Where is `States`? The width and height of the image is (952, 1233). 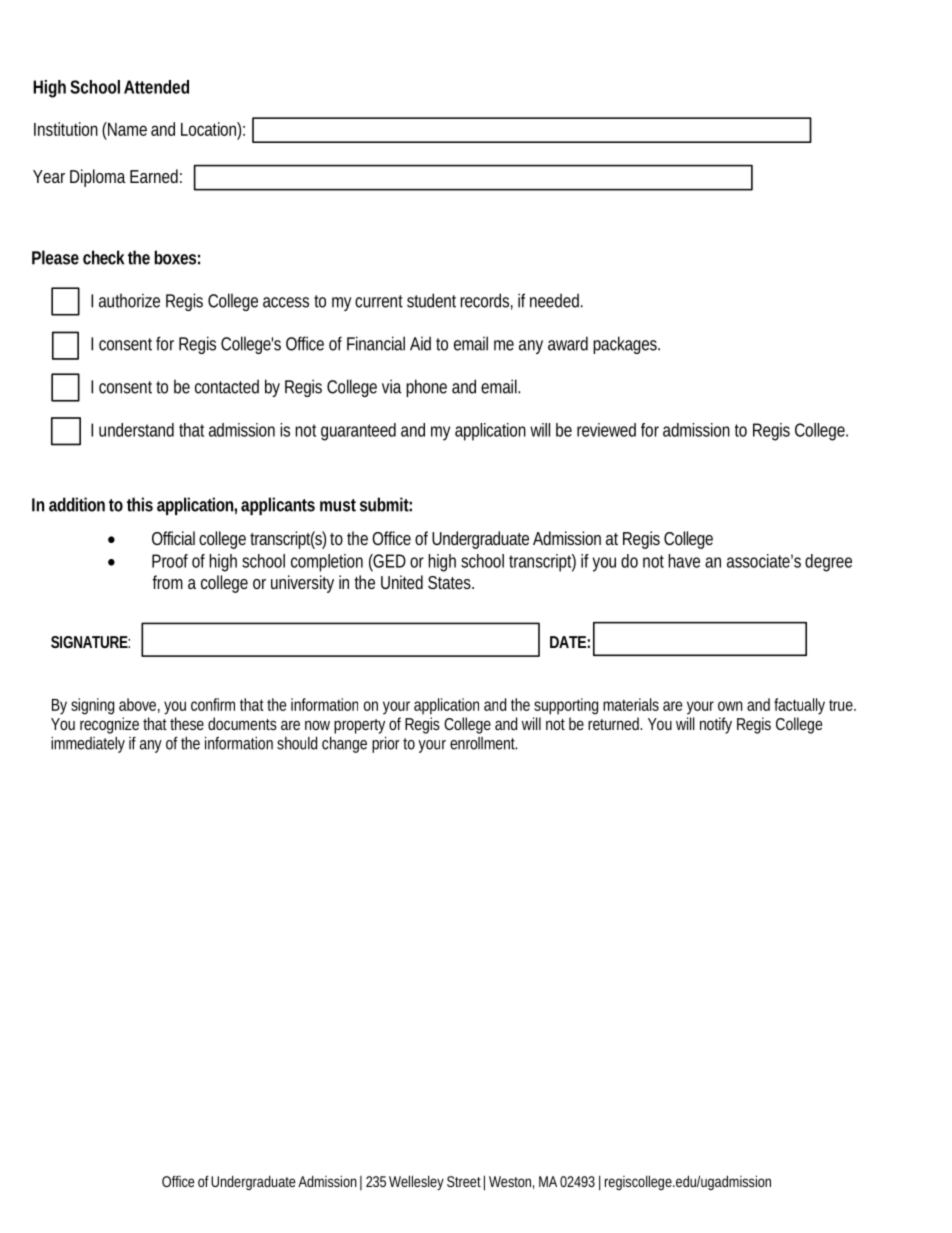 States is located at coordinates (450, 582).
